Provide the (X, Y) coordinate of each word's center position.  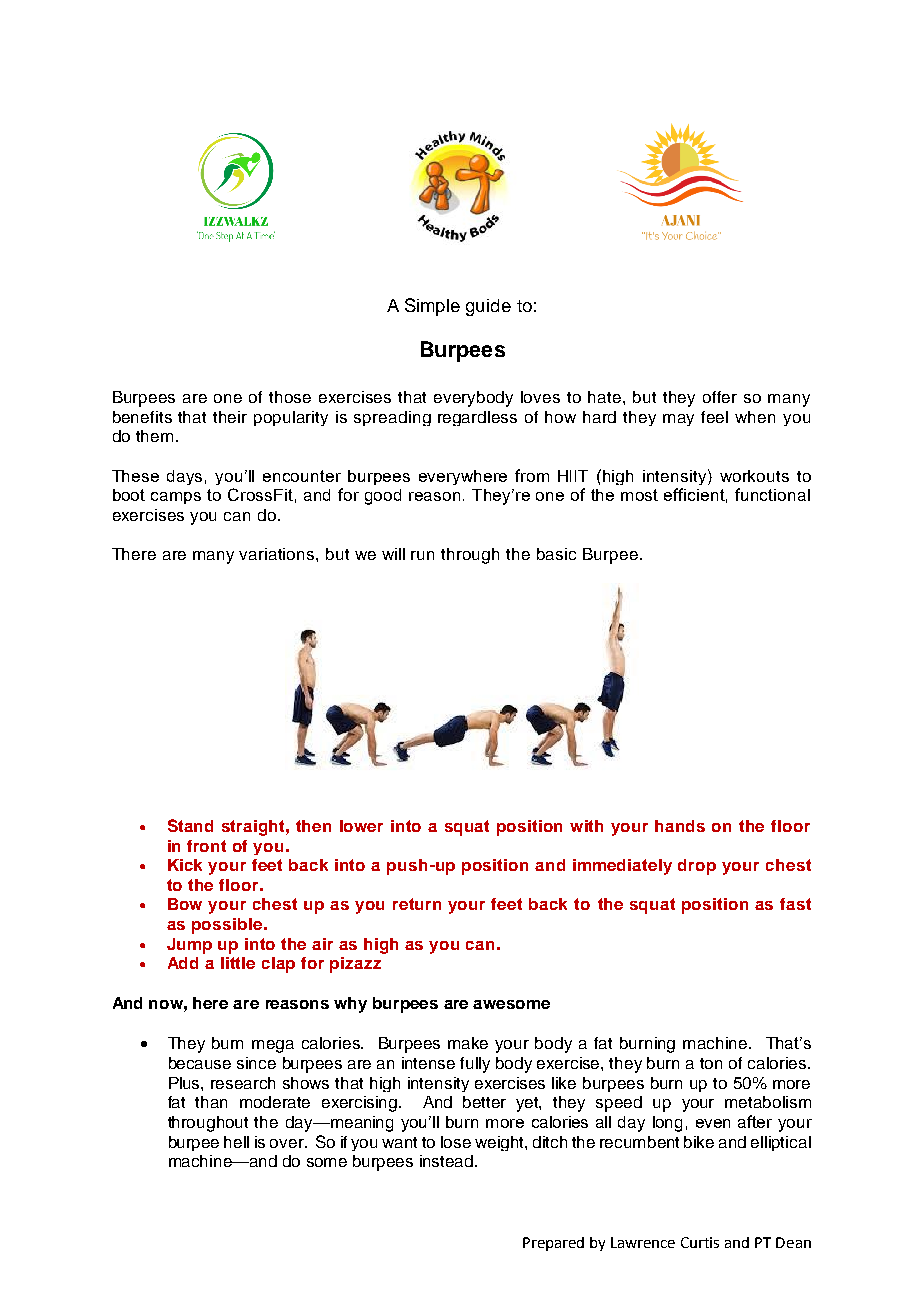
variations (278, 554)
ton (711, 1063)
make (468, 1043)
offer (720, 397)
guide (488, 307)
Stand (190, 825)
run (422, 555)
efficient (695, 495)
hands (680, 826)
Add (183, 963)
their (230, 417)
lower (361, 826)
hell (236, 1142)
